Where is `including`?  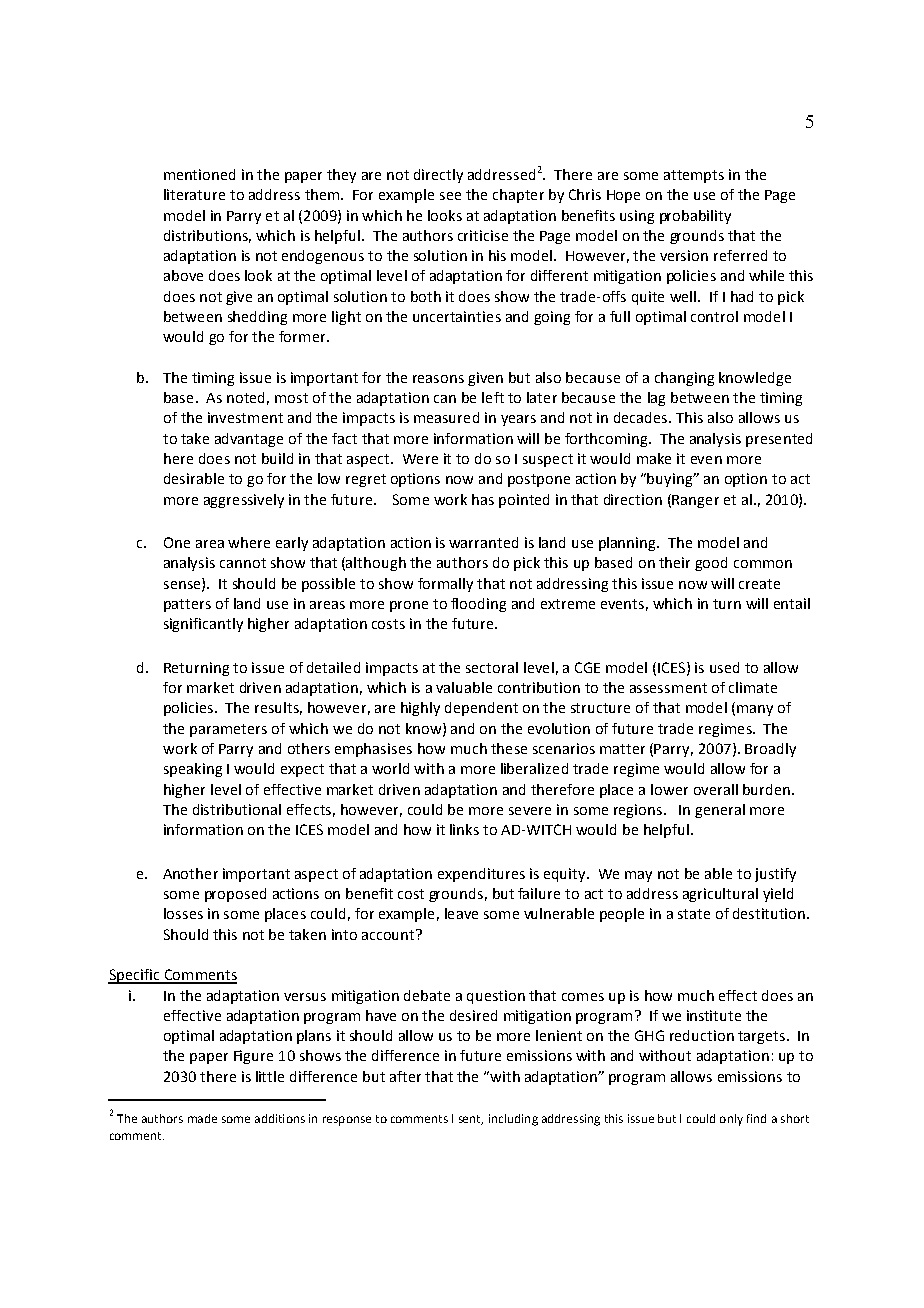 including is located at coordinates (513, 1120).
